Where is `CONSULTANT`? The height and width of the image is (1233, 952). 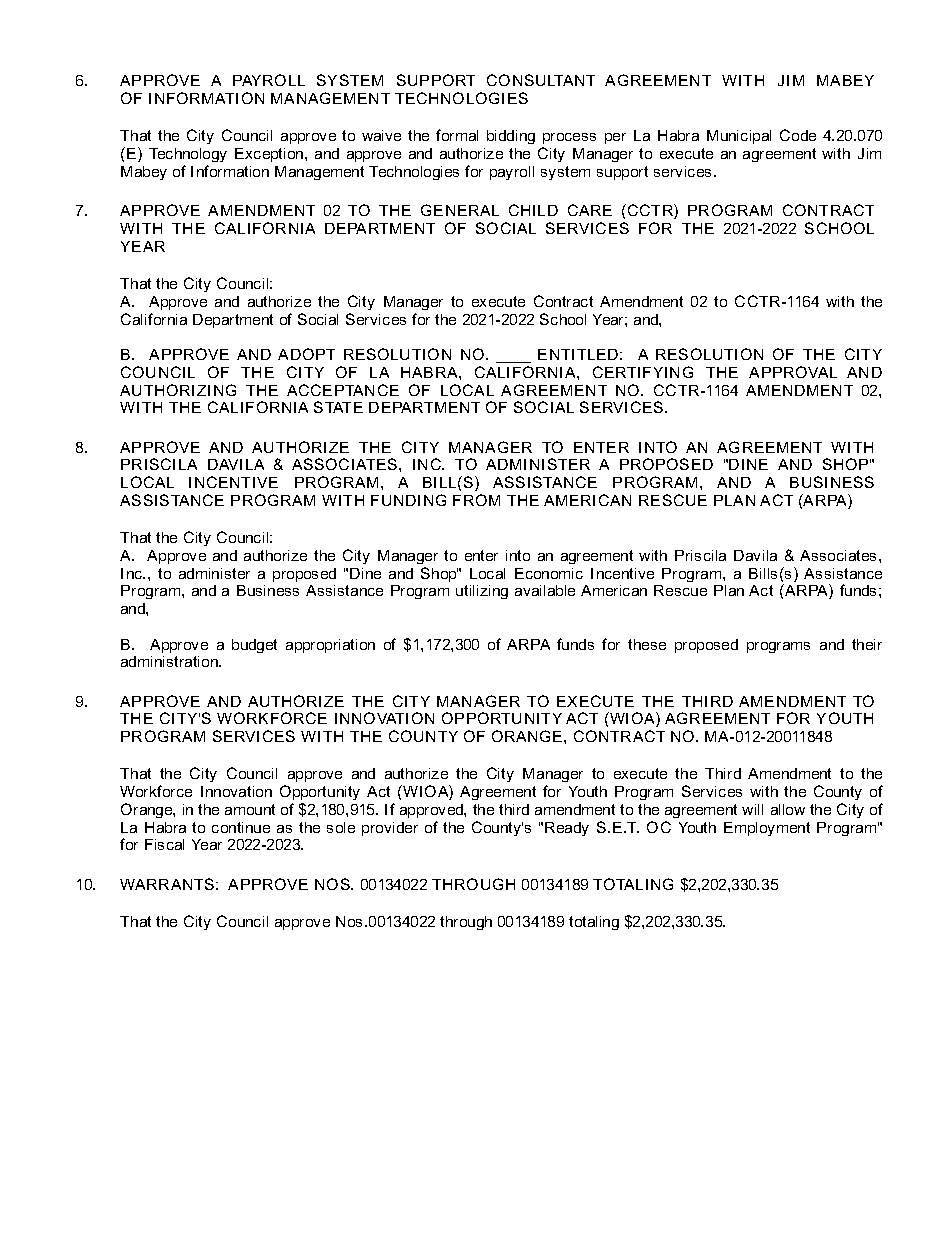 CONSULTANT is located at coordinates (541, 80).
